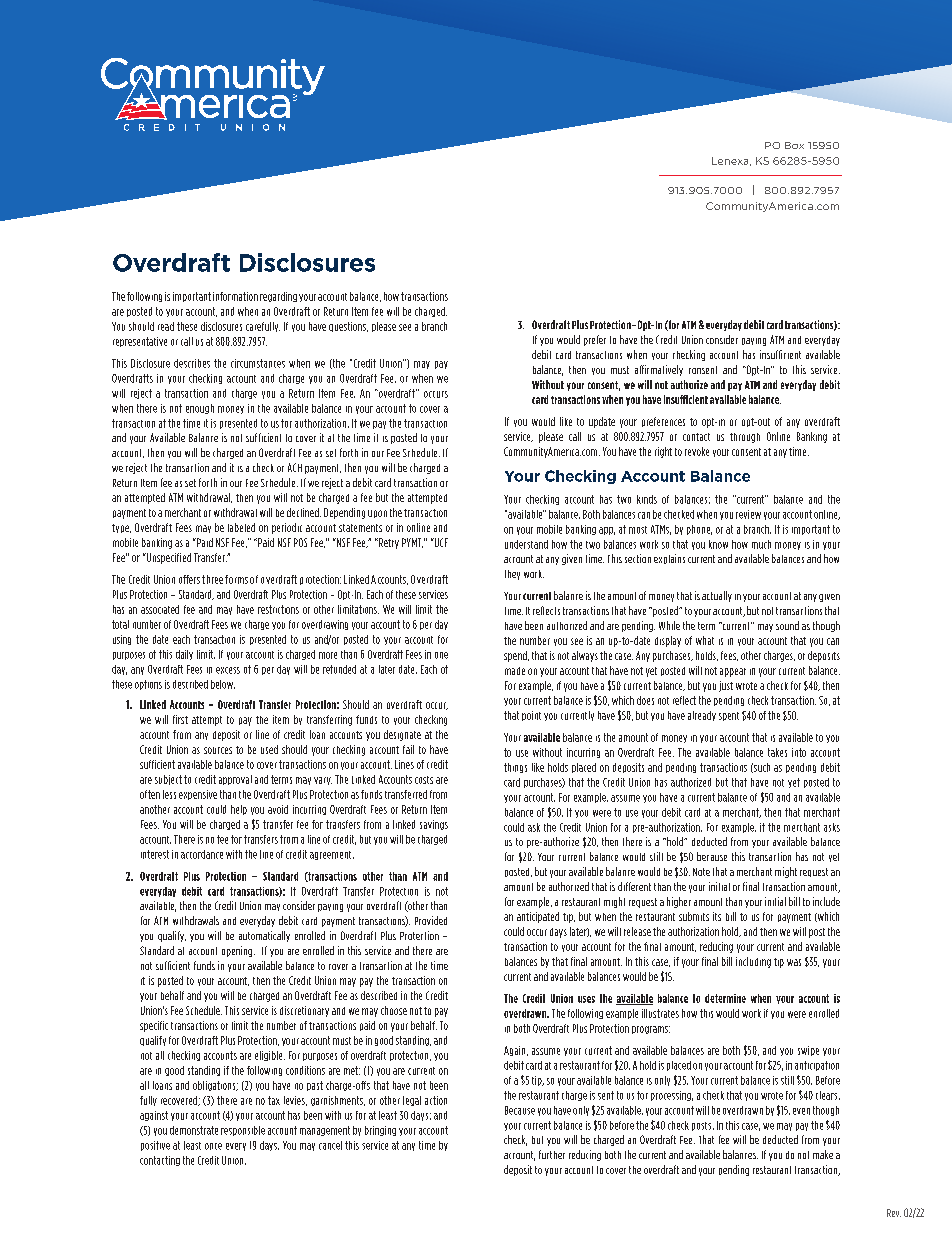  Describe the element at coordinates (377, 514) in the screenshot. I see `upon` at that location.
